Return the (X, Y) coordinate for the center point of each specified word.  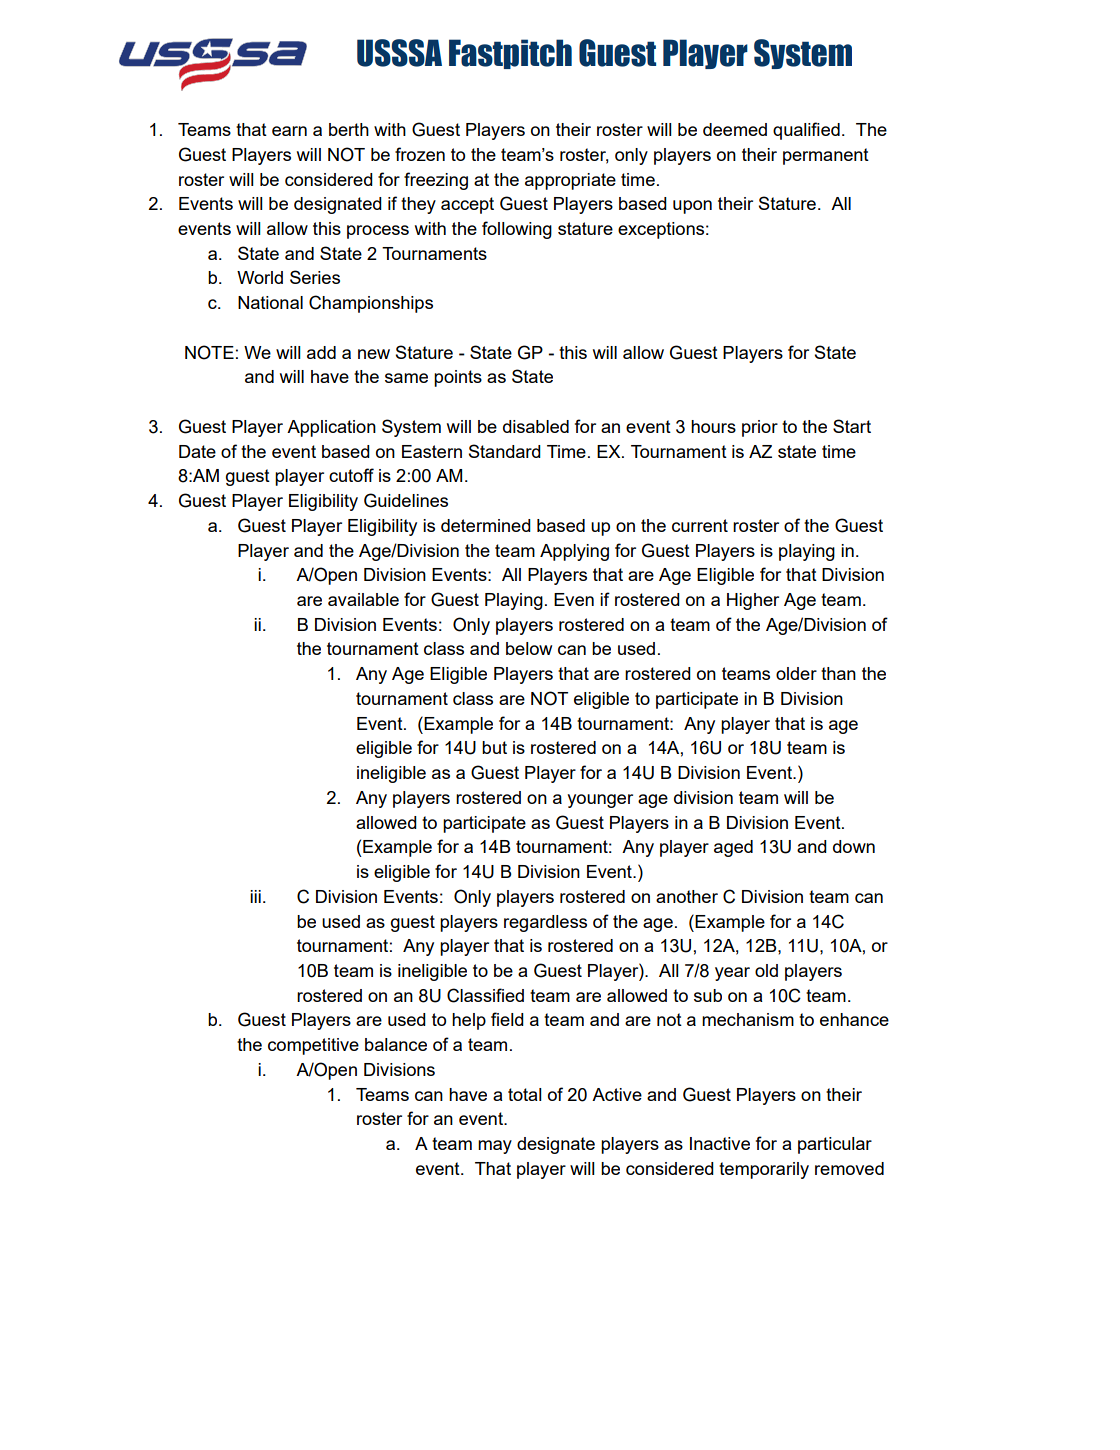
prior (760, 428)
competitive (313, 1046)
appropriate (570, 181)
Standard (505, 451)
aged (733, 848)
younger (600, 801)
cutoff (351, 475)
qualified (806, 131)
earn (289, 131)
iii (255, 896)
